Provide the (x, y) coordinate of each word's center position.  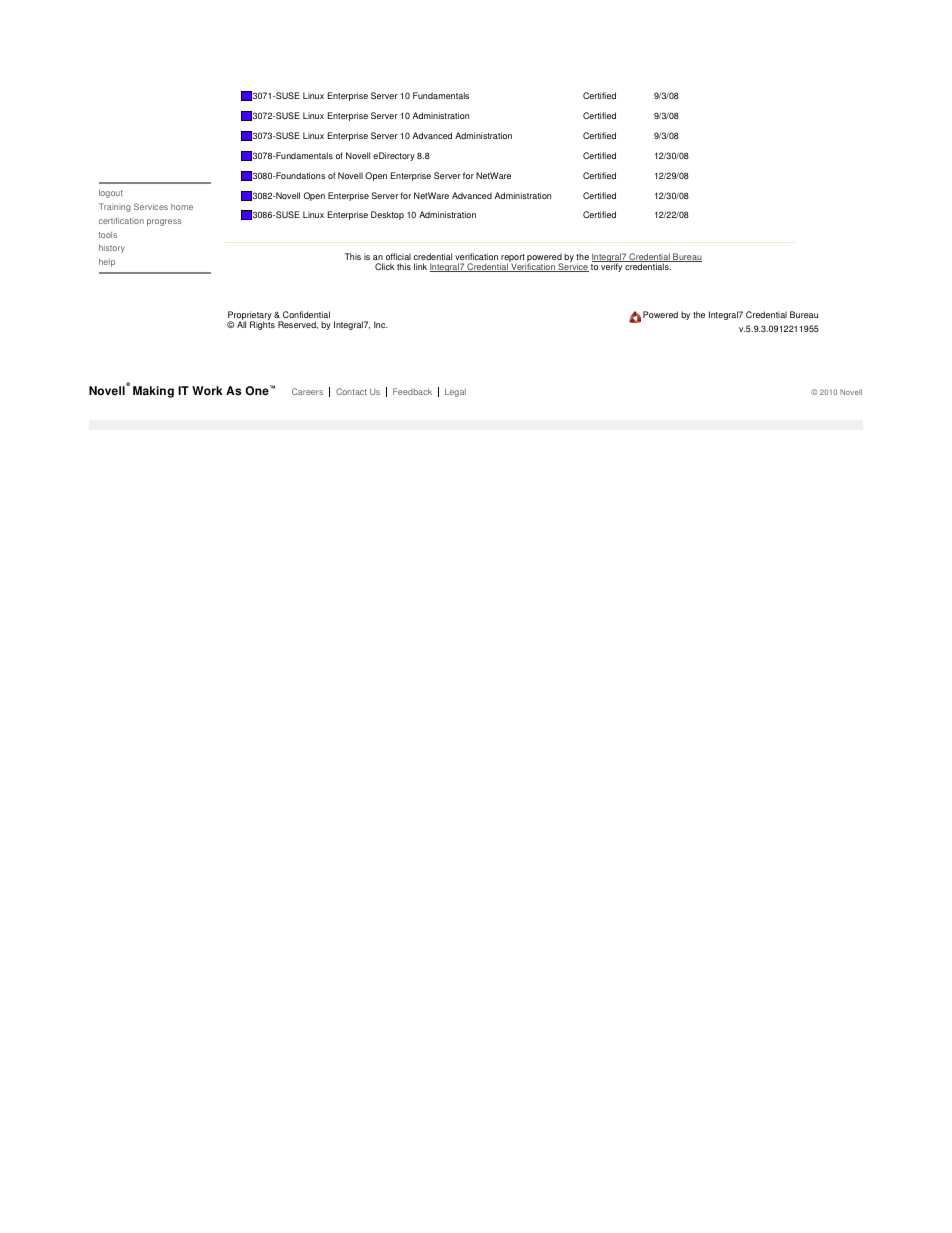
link (420, 266)
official (398, 256)
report (513, 259)
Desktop (387, 215)
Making (153, 392)
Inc (381, 324)
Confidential (306, 314)
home (182, 206)
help (107, 262)
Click (385, 266)
